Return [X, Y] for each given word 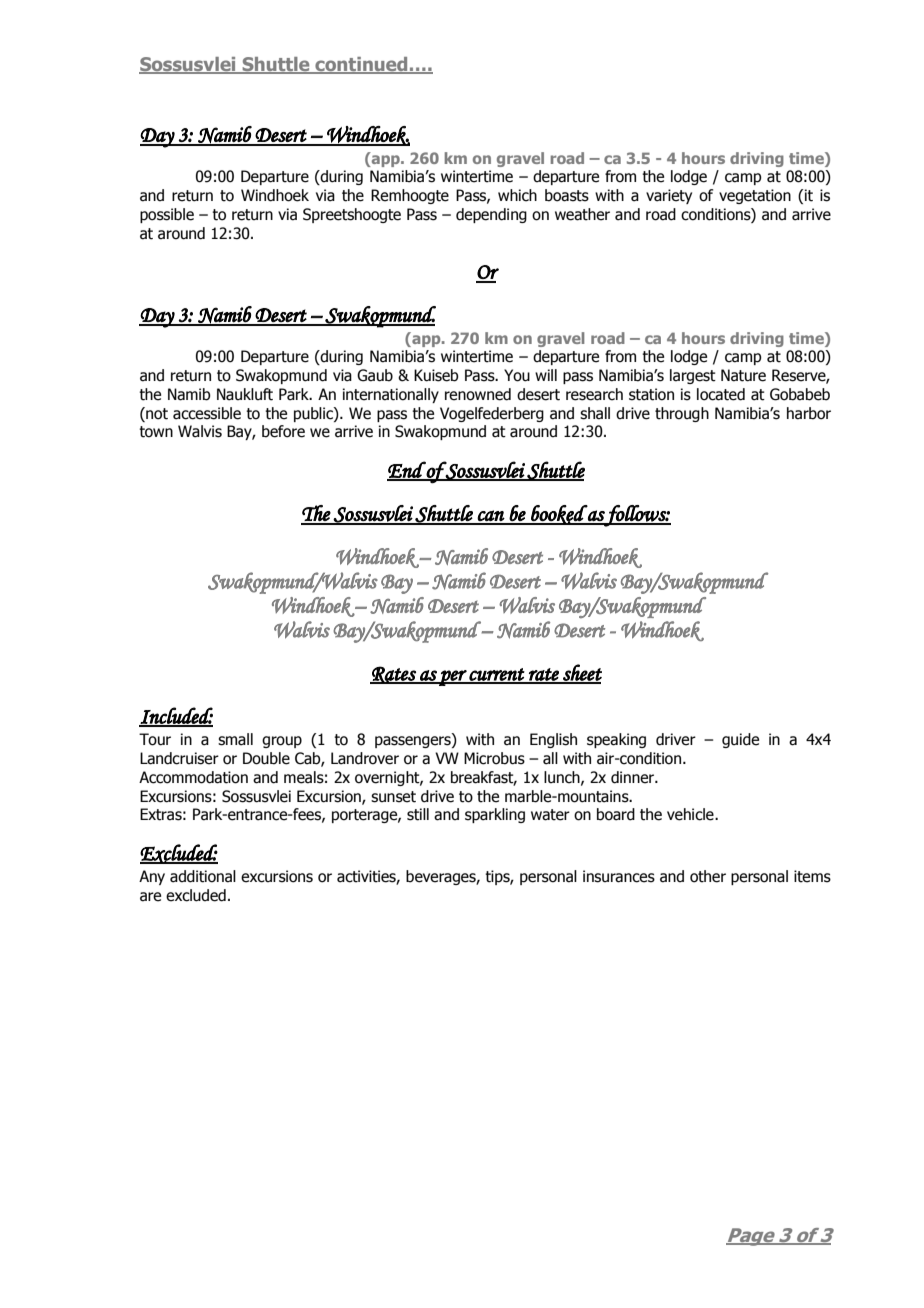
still [418, 814]
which [517, 195]
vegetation [755, 196]
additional [203, 876]
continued [361, 65]
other [708, 876]
